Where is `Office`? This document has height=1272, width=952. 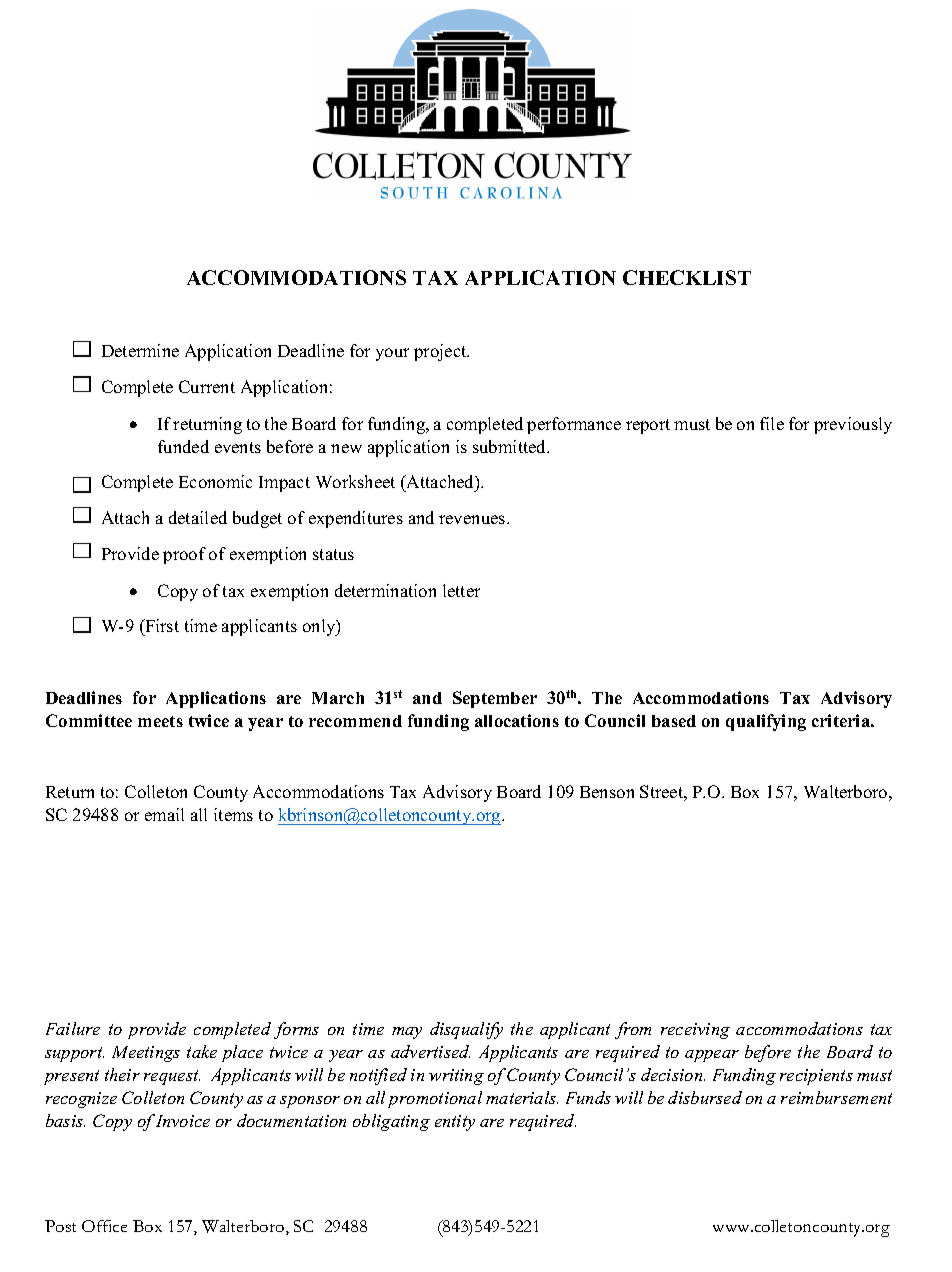 Office is located at coordinates (104, 1226).
